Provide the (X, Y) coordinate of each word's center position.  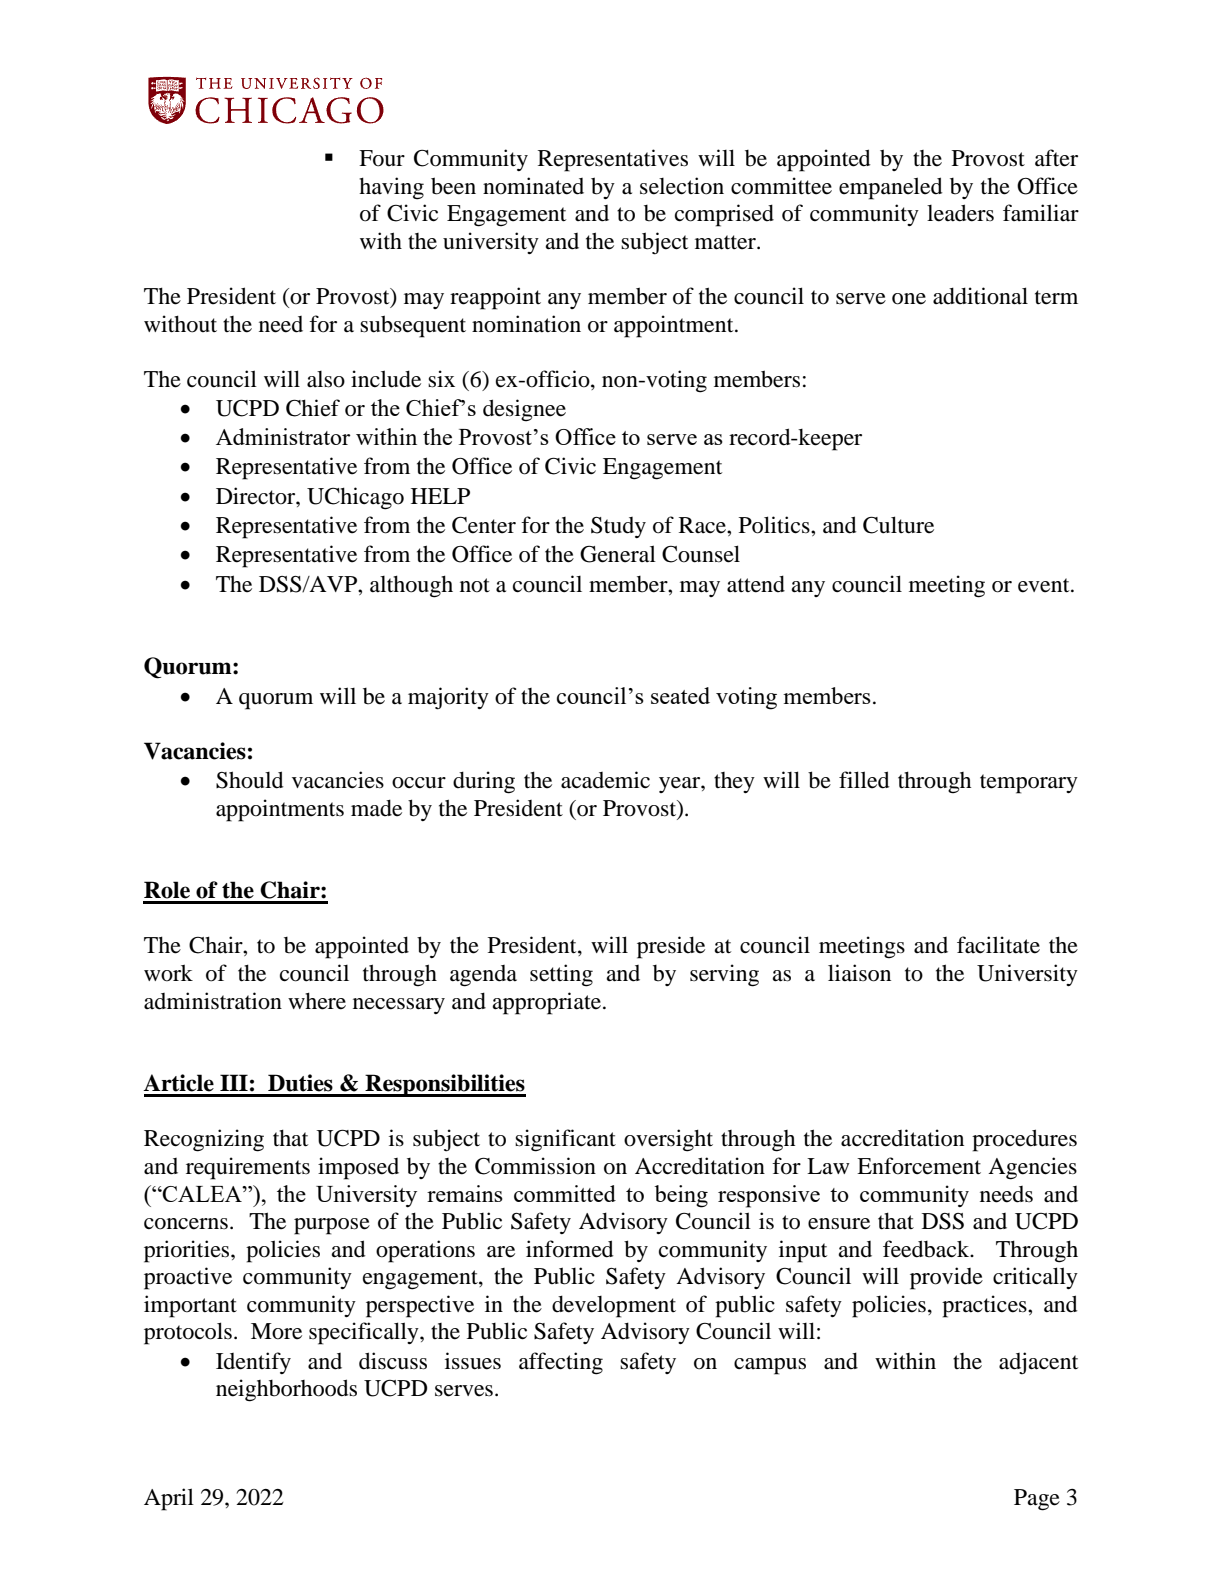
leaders (960, 213)
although (411, 586)
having (391, 188)
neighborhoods (286, 1390)
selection (682, 186)
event (1045, 585)
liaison (859, 973)
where (317, 1001)
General (618, 554)
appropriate (546, 1003)
